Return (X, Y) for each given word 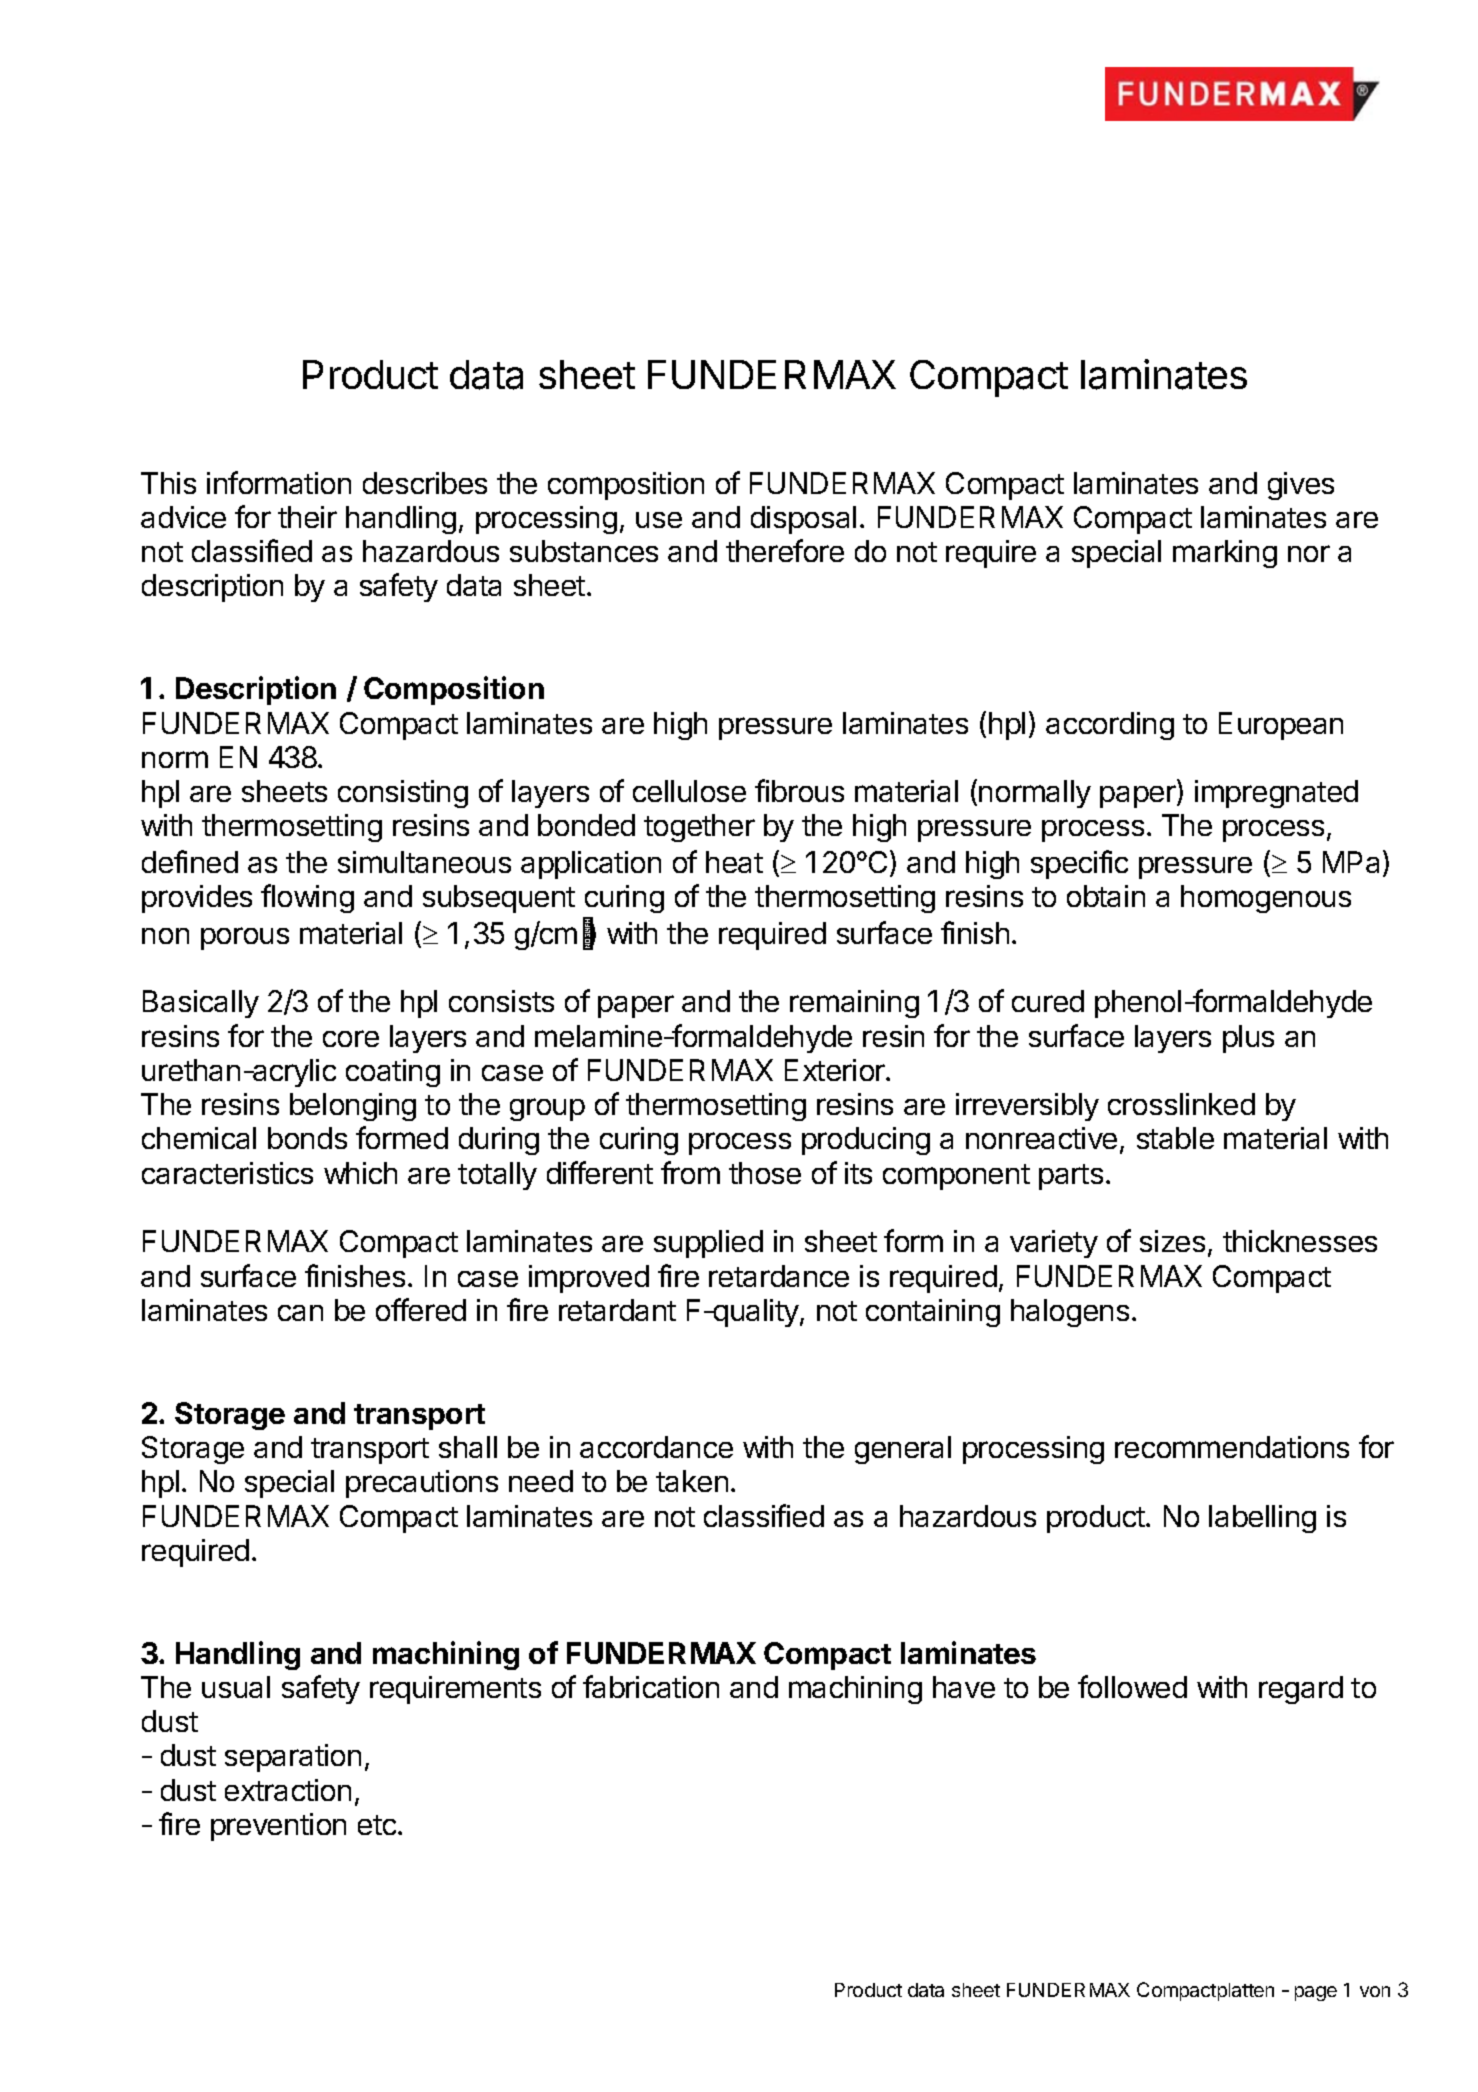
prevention (278, 1827)
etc (377, 1825)
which (360, 1173)
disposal (803, 520)
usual (236, 1687)
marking (1225, 554)
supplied (708, 1244)
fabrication (651, 1686)
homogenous (1266, 899)
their (307, 517)
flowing (307, 898)
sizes (1172, 1241)
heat (734, 862)
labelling (1262, 1519)
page (1316, 1993)
